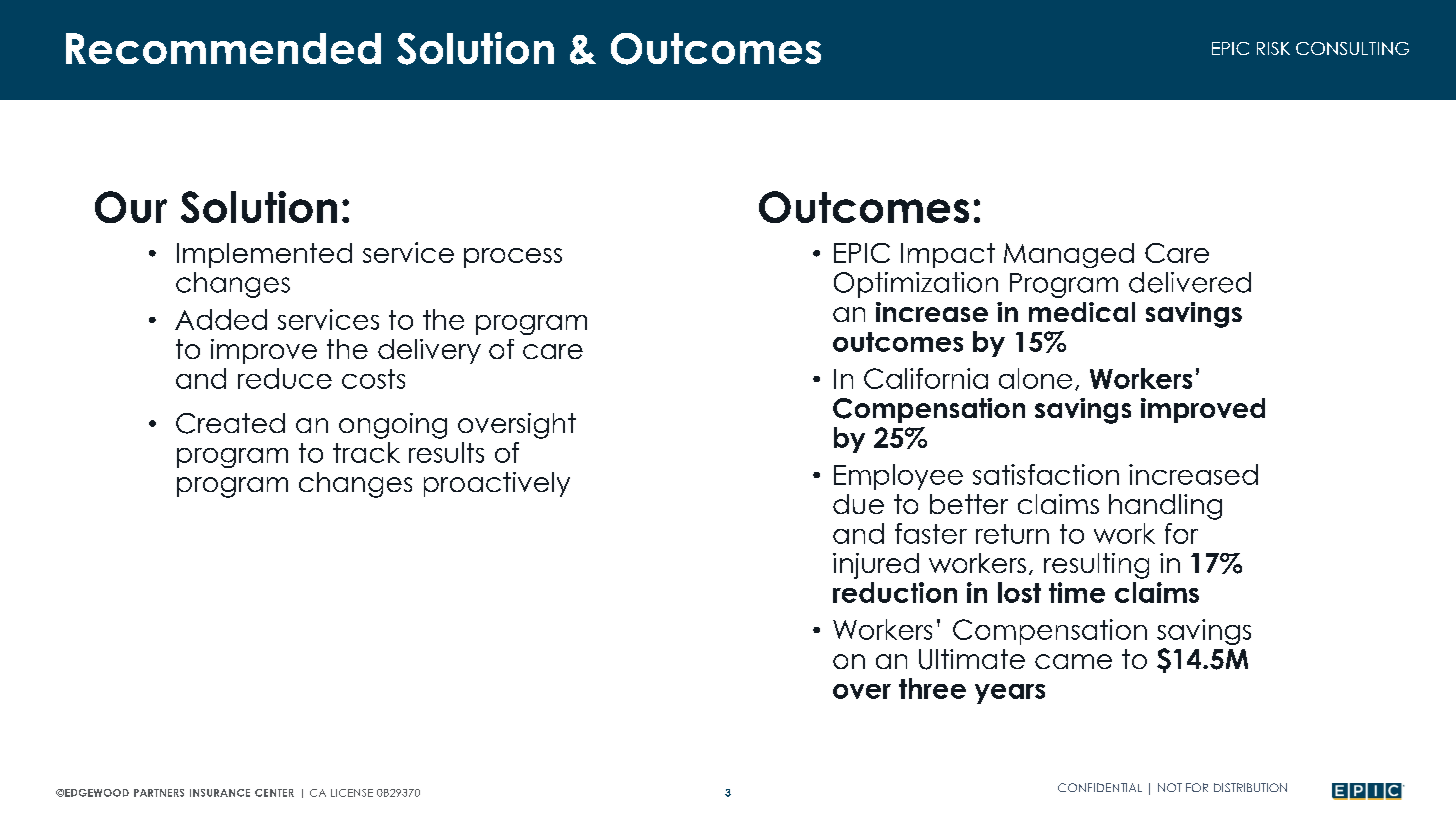 The width and height of the document is (1456, 819). I want to click on delivered, so click(1190, 282).
